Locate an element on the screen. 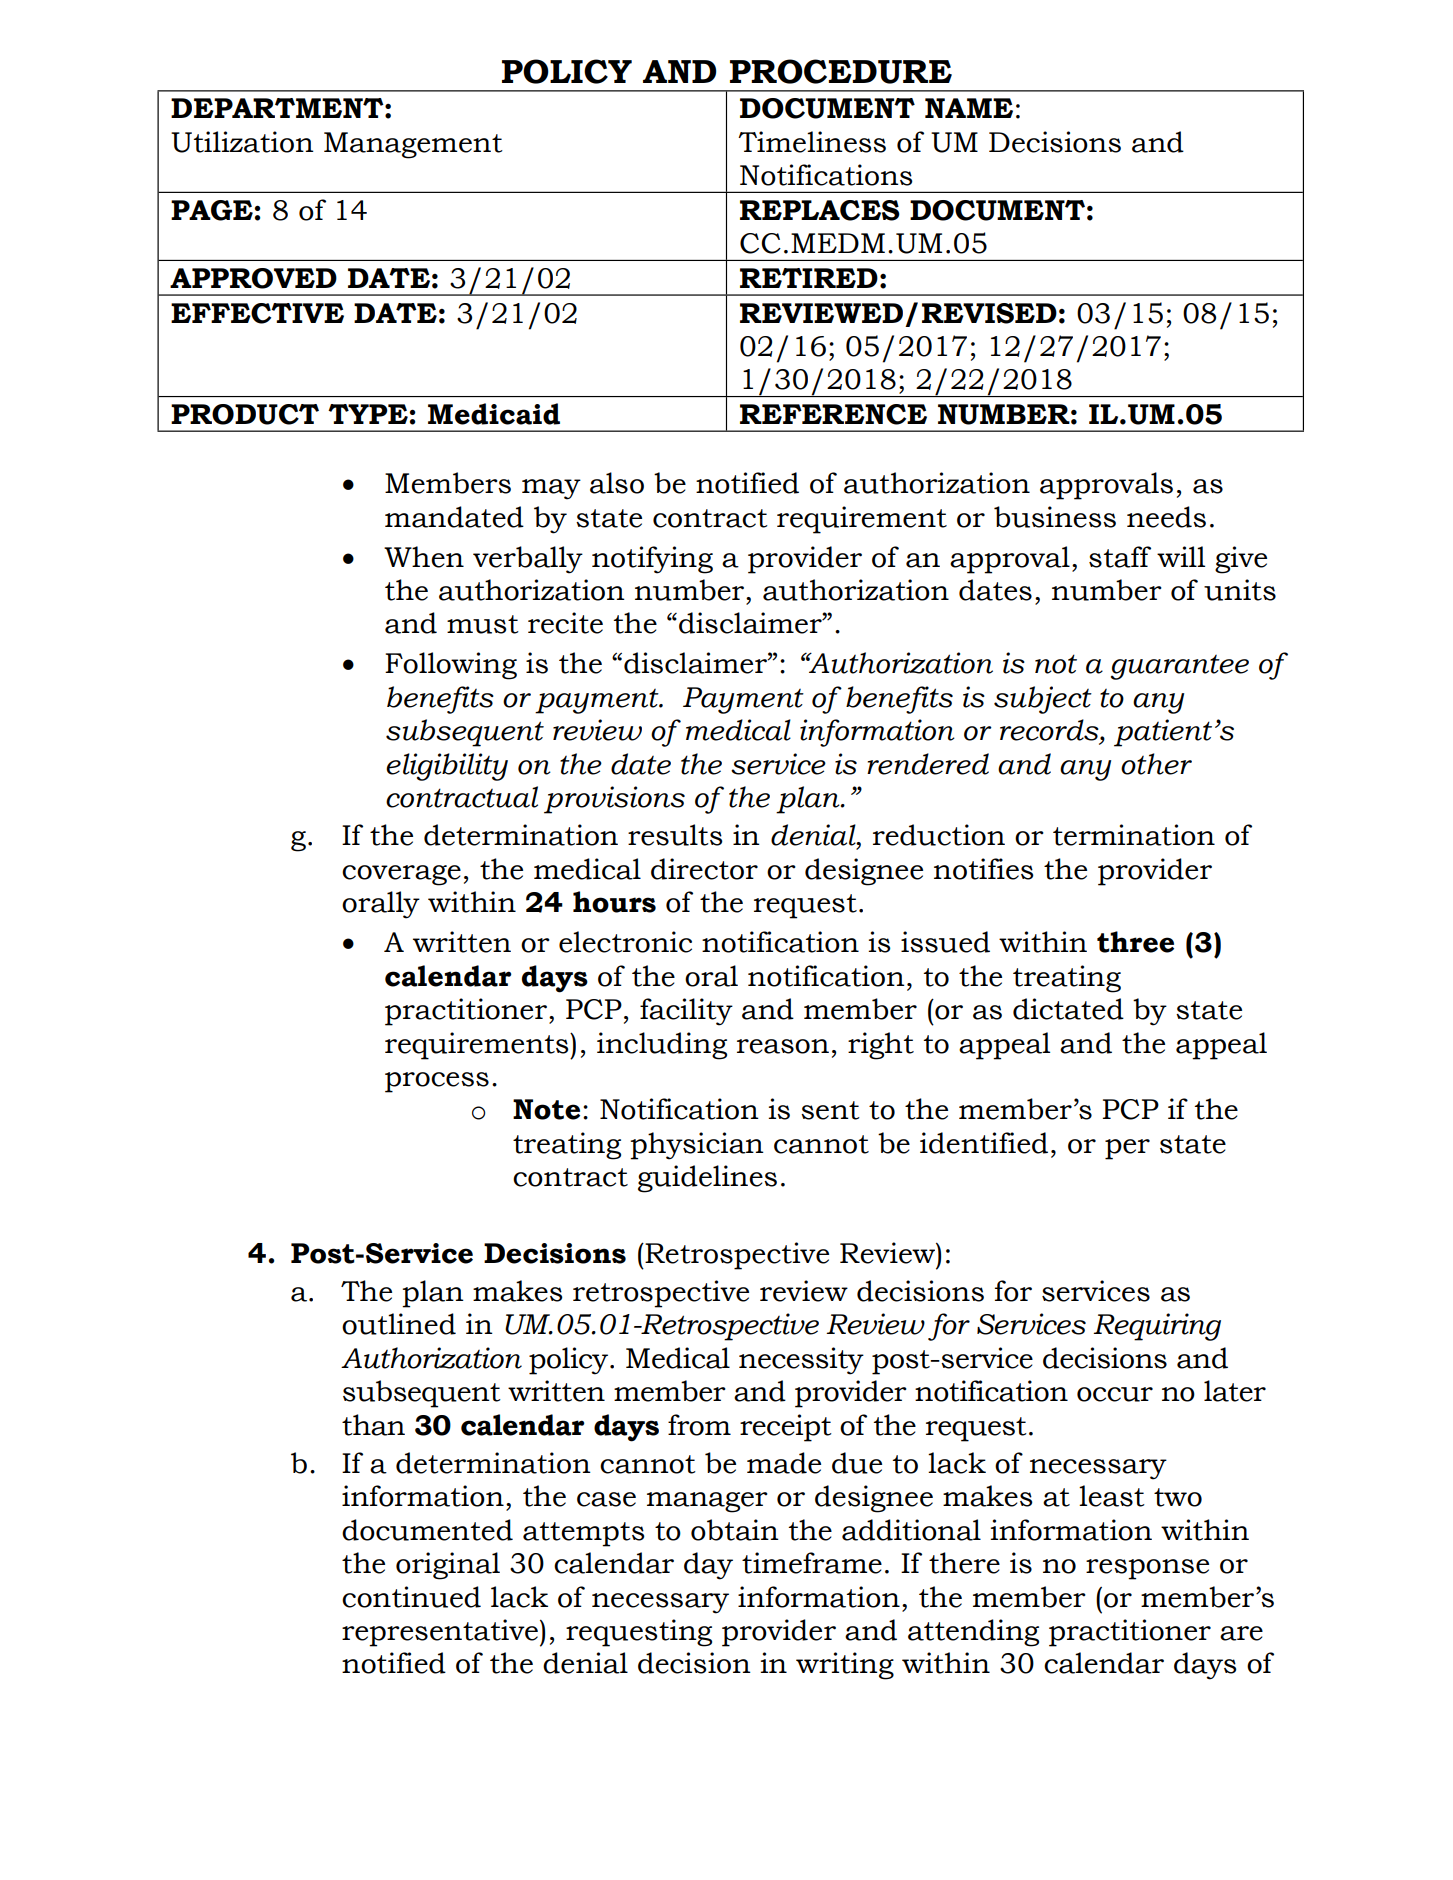 The height and width of the screenshot is (1880, 1453). continued is located at coordinates (411, 1597).
